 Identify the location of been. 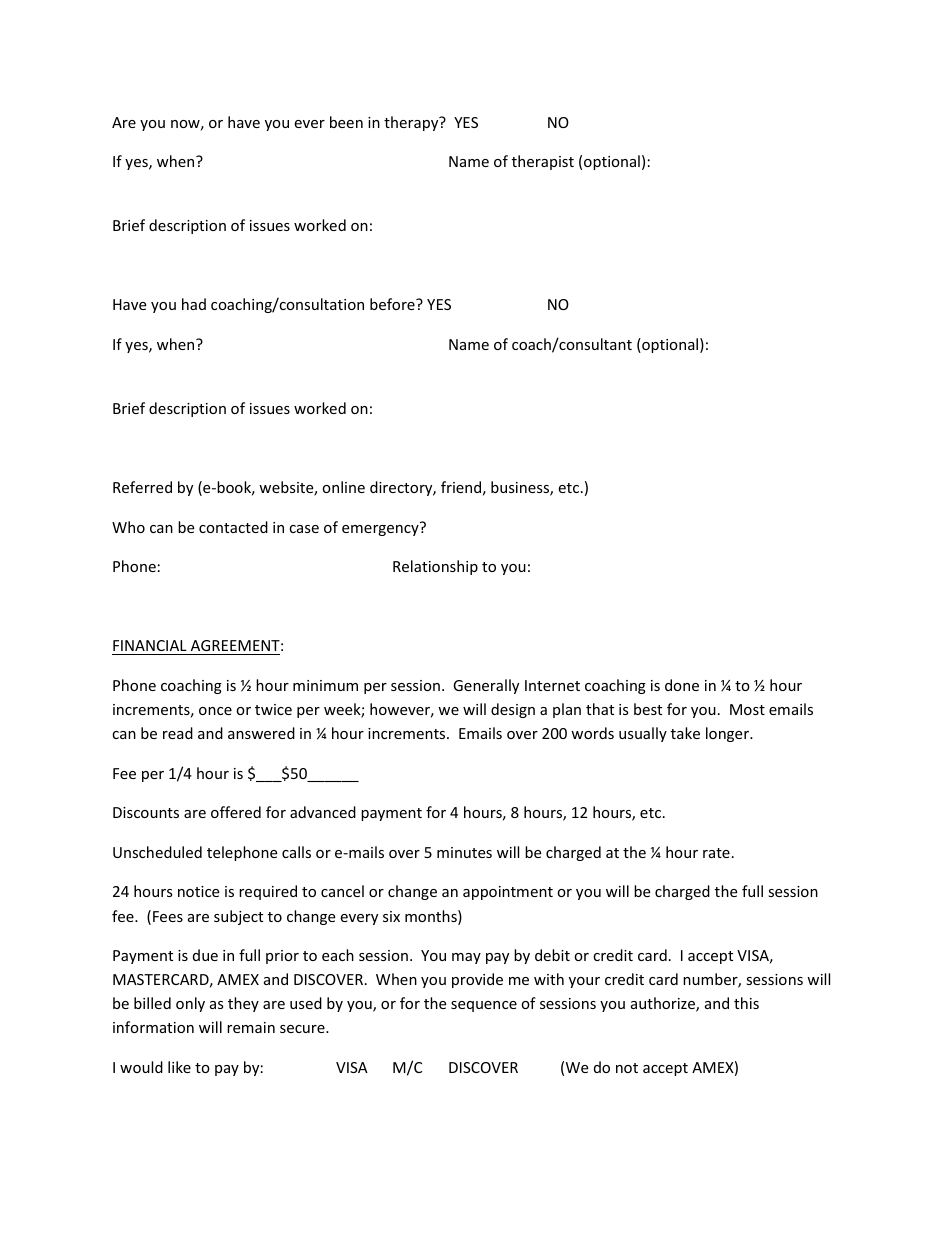
(346, 122).
